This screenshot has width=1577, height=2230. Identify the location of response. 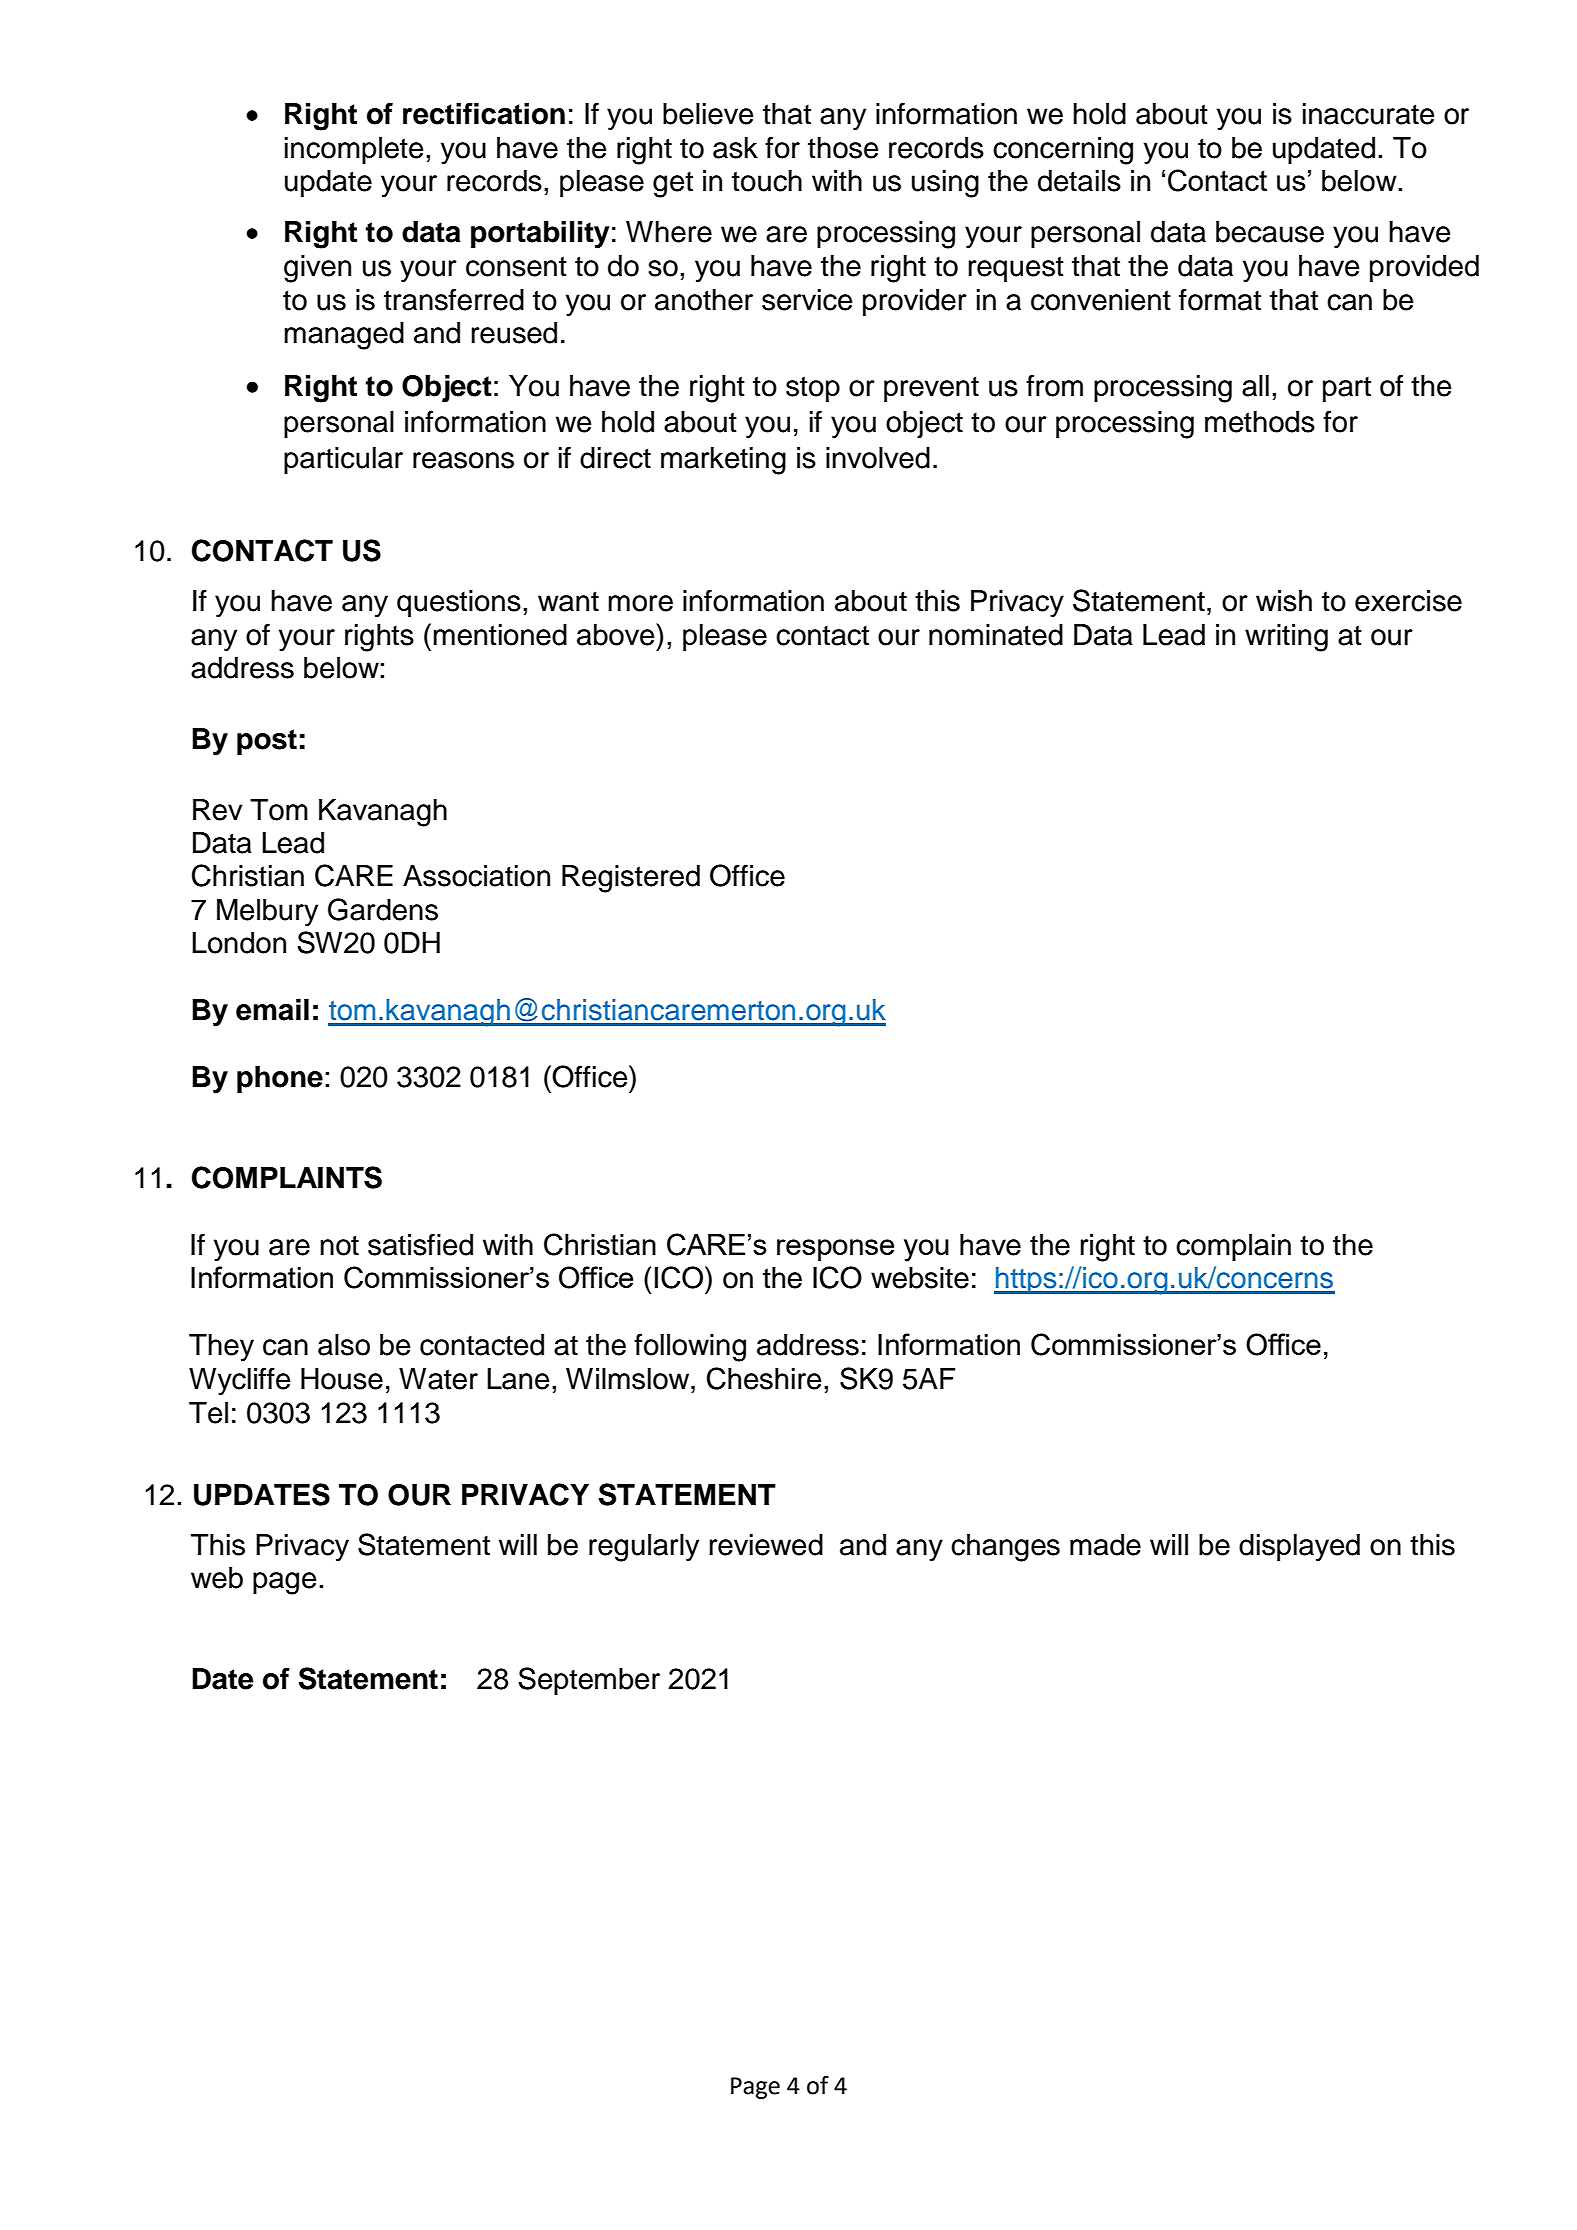
(835, 1250).
